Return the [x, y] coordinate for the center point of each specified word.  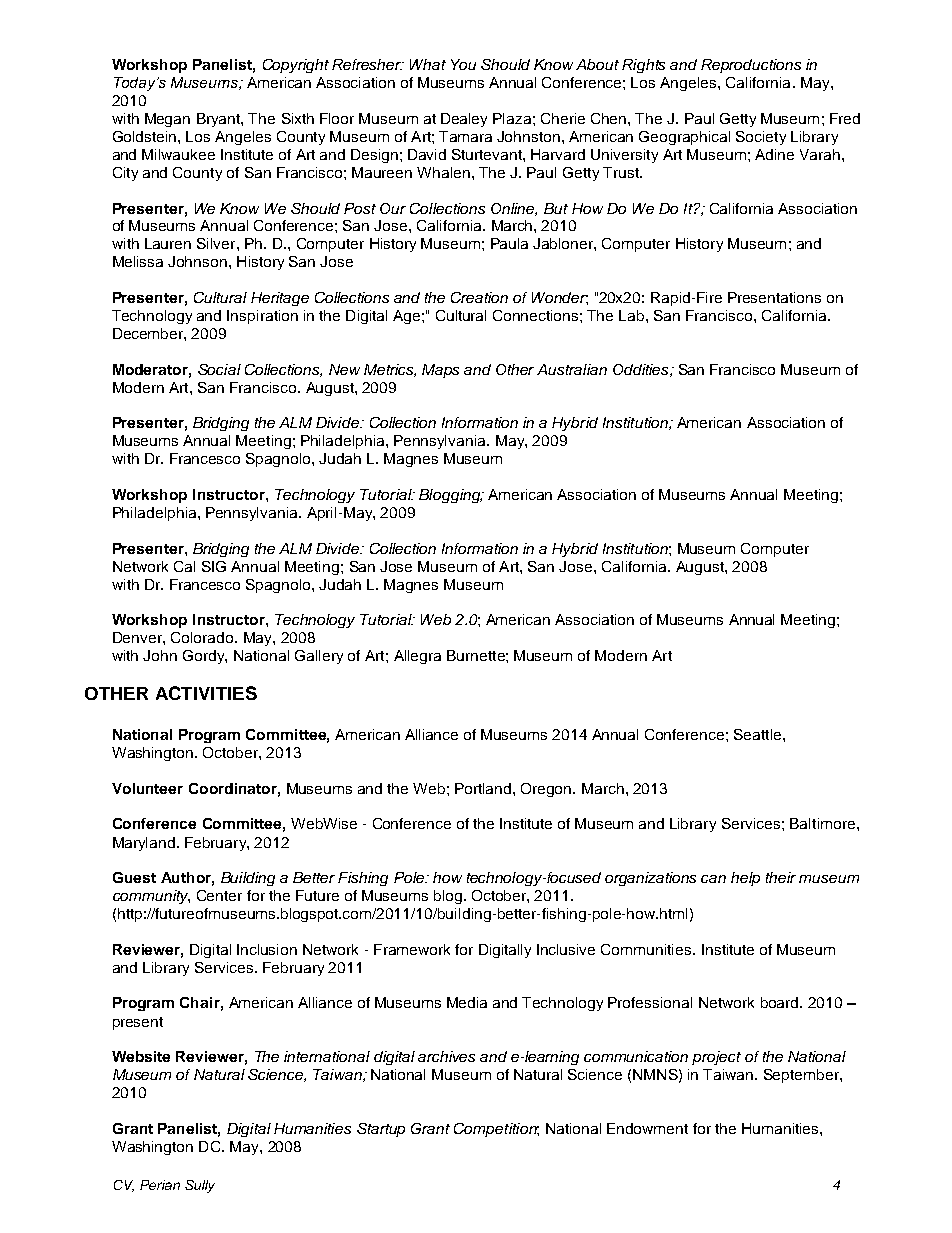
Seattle [759, 734]
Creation [479, 297]
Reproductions [751, 66]
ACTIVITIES [206, 693]
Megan [167, 120]
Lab [633, 315]
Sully [200, 1186]
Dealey [464, 120]
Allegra [417, 657]
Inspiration [262, 317]
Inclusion [267, 949]
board [781, 1002]
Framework [412, 949]
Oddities [642, 370]
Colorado [203, 637]
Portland [484, 788]
